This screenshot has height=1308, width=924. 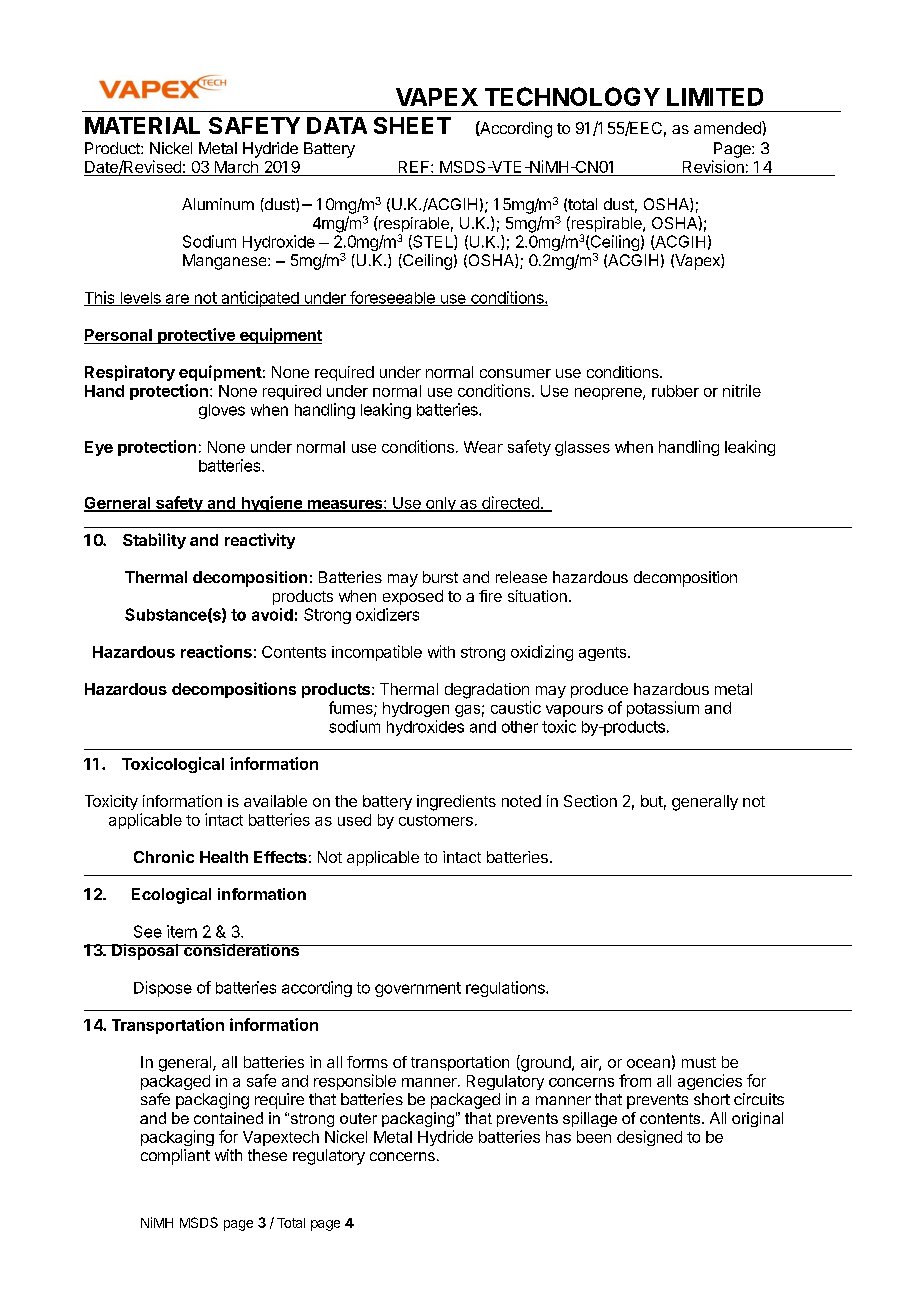 What do you see at coordinates (441, 504) in the screenshot?
I see `only` at bounding box center [441, 504].
